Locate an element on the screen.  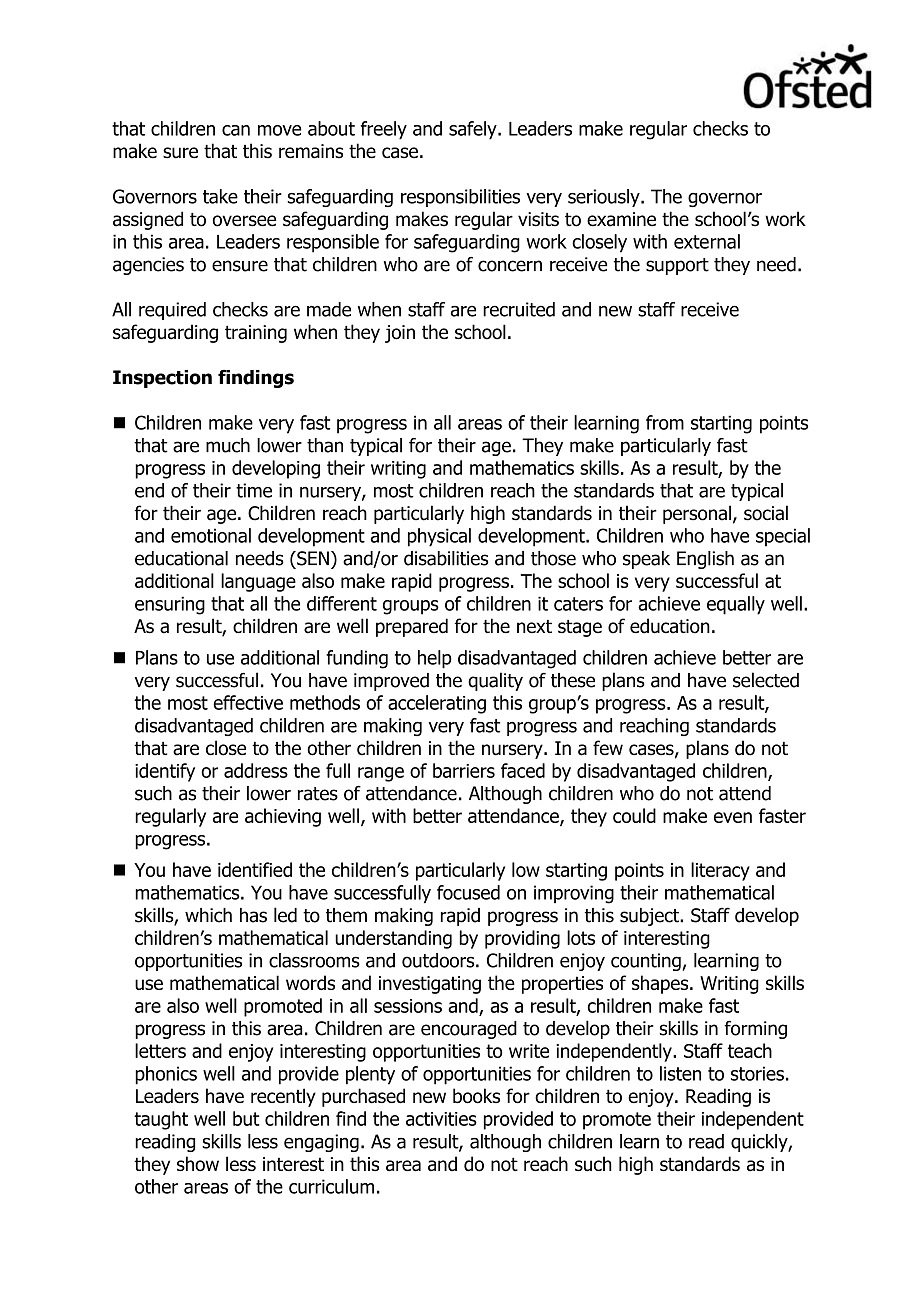
show is located at coordinates (198, 1164).
